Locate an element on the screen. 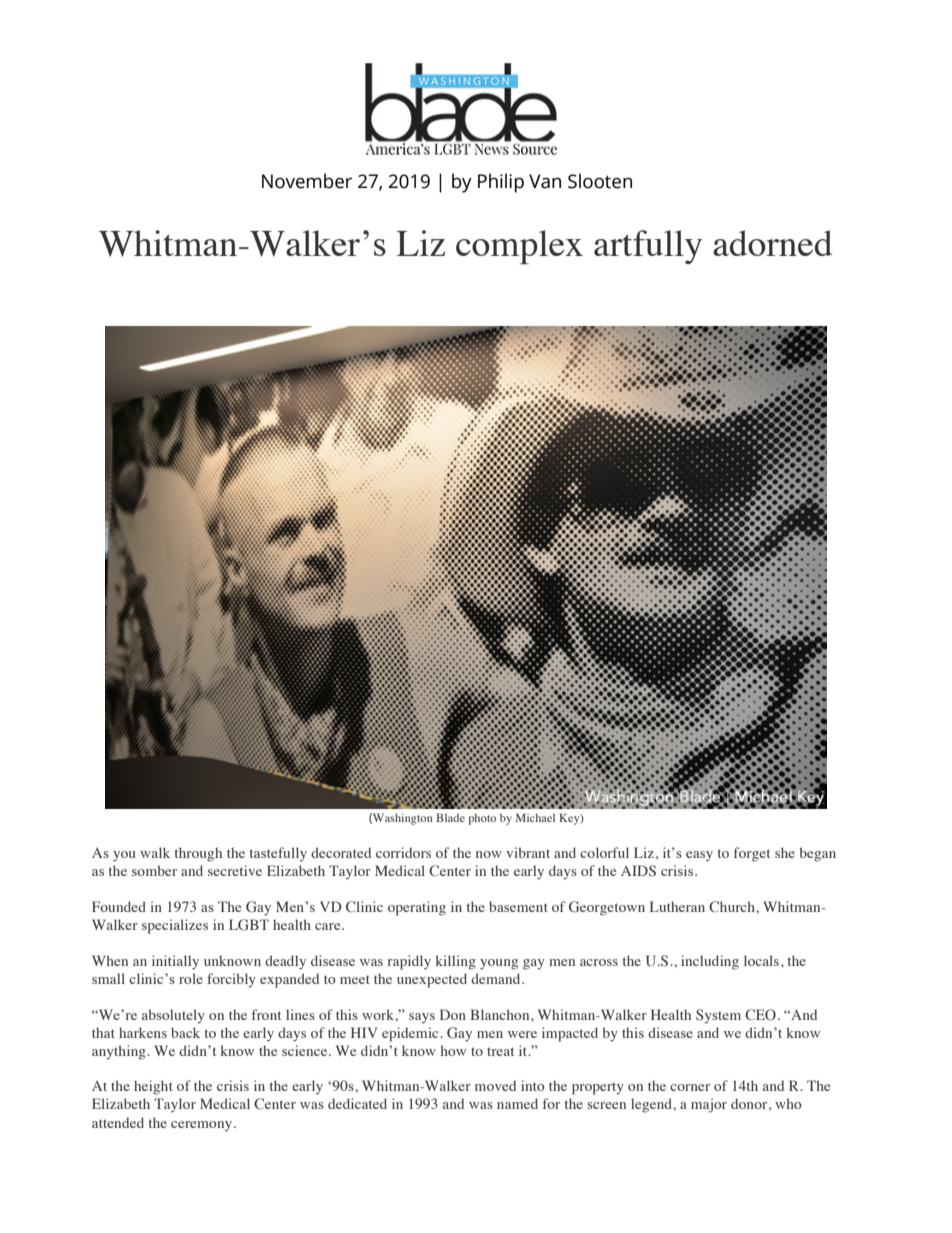 The height and width of the screenshot is (1233, 952). somber is located at coordinates (154, 870).
